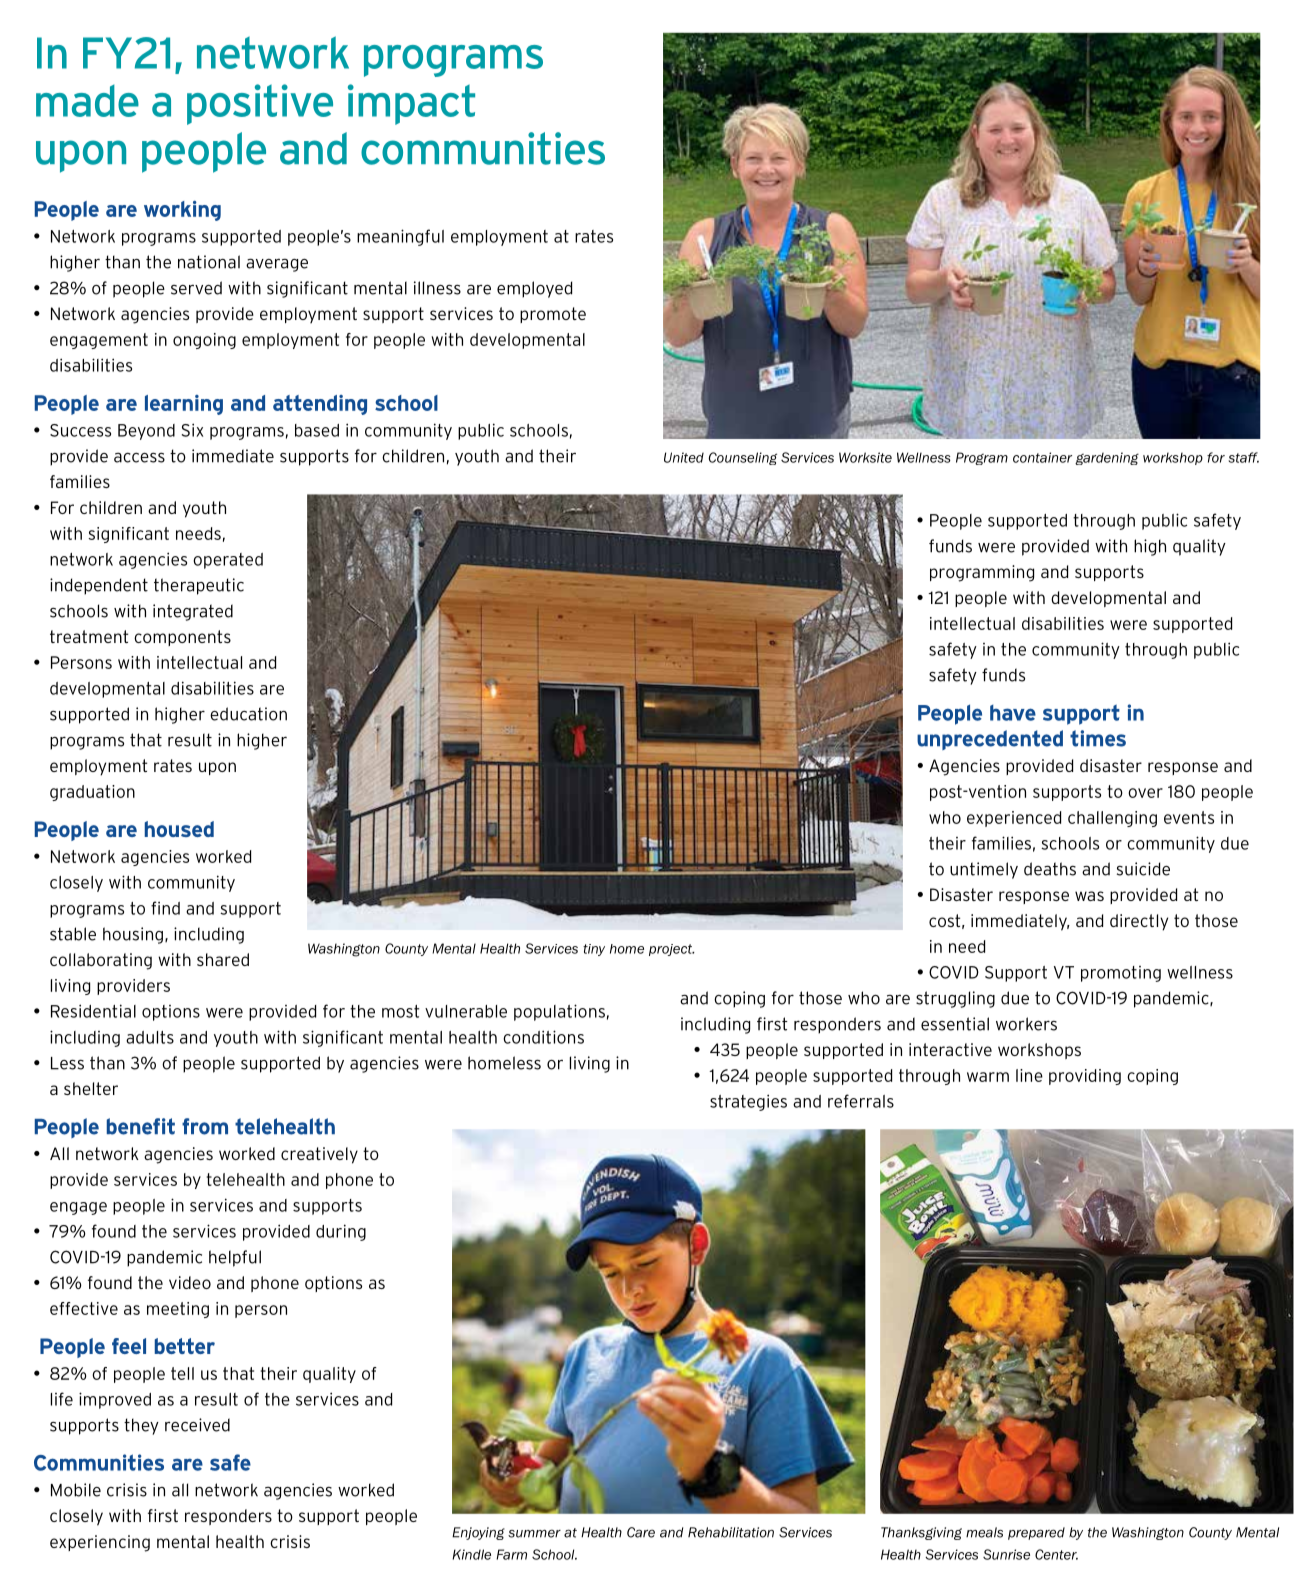 The height and width of the page is (1593, 1294). What do you see at coordinates (684, 457) in the page?
I see `United` at bounding box center [684, 457].
